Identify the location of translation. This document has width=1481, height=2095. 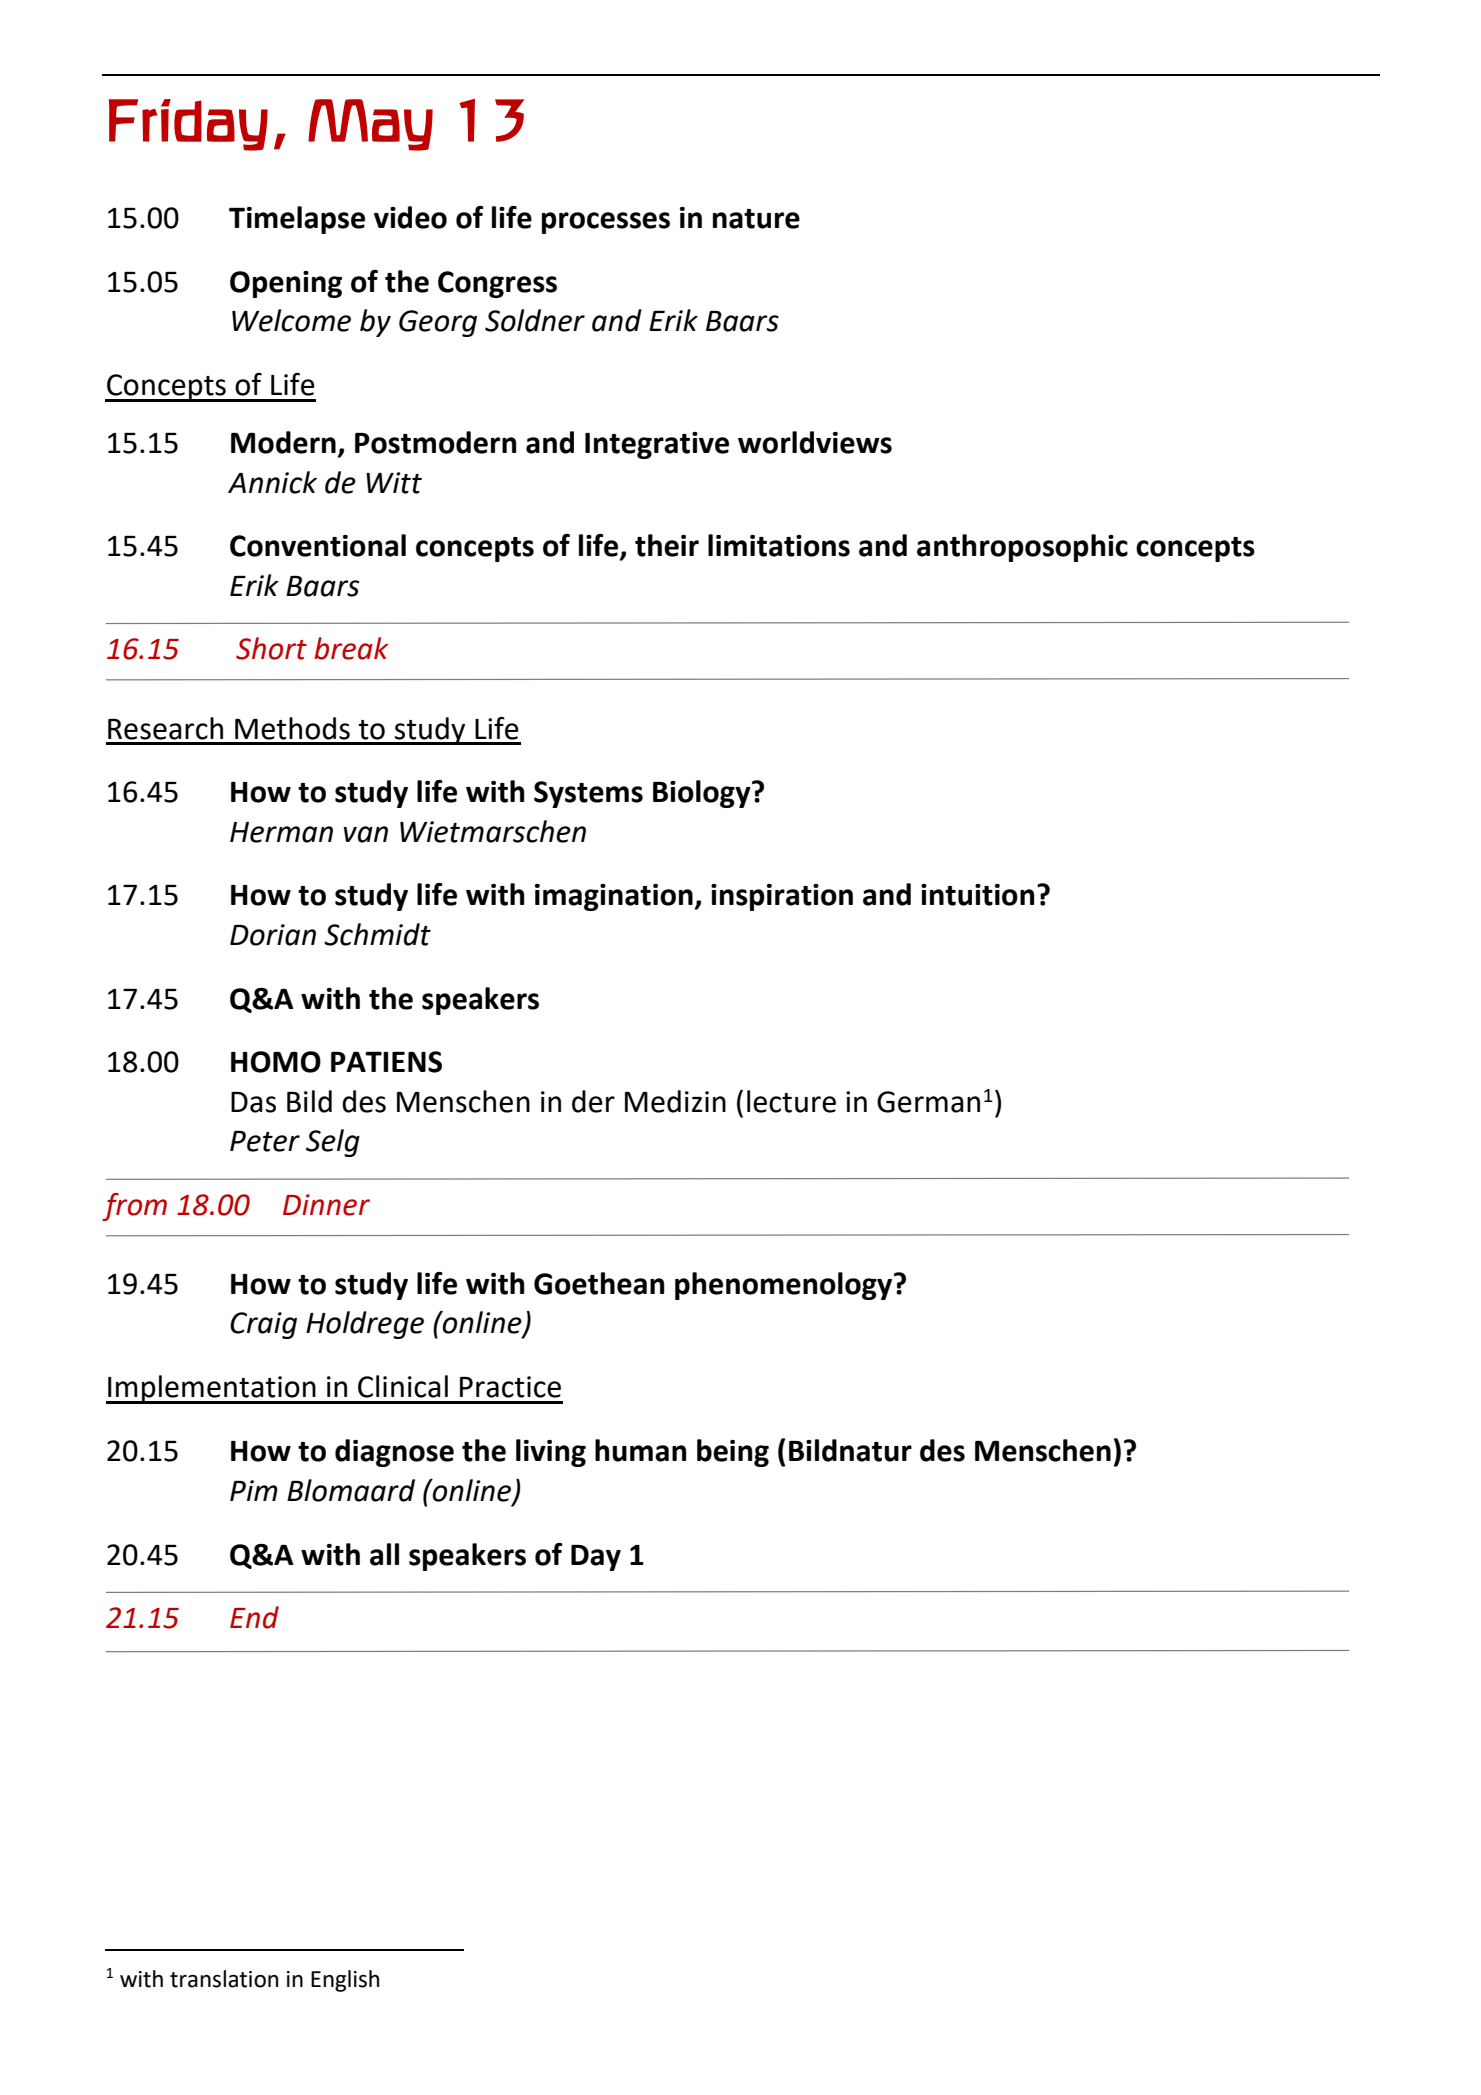
(224, 1979).
